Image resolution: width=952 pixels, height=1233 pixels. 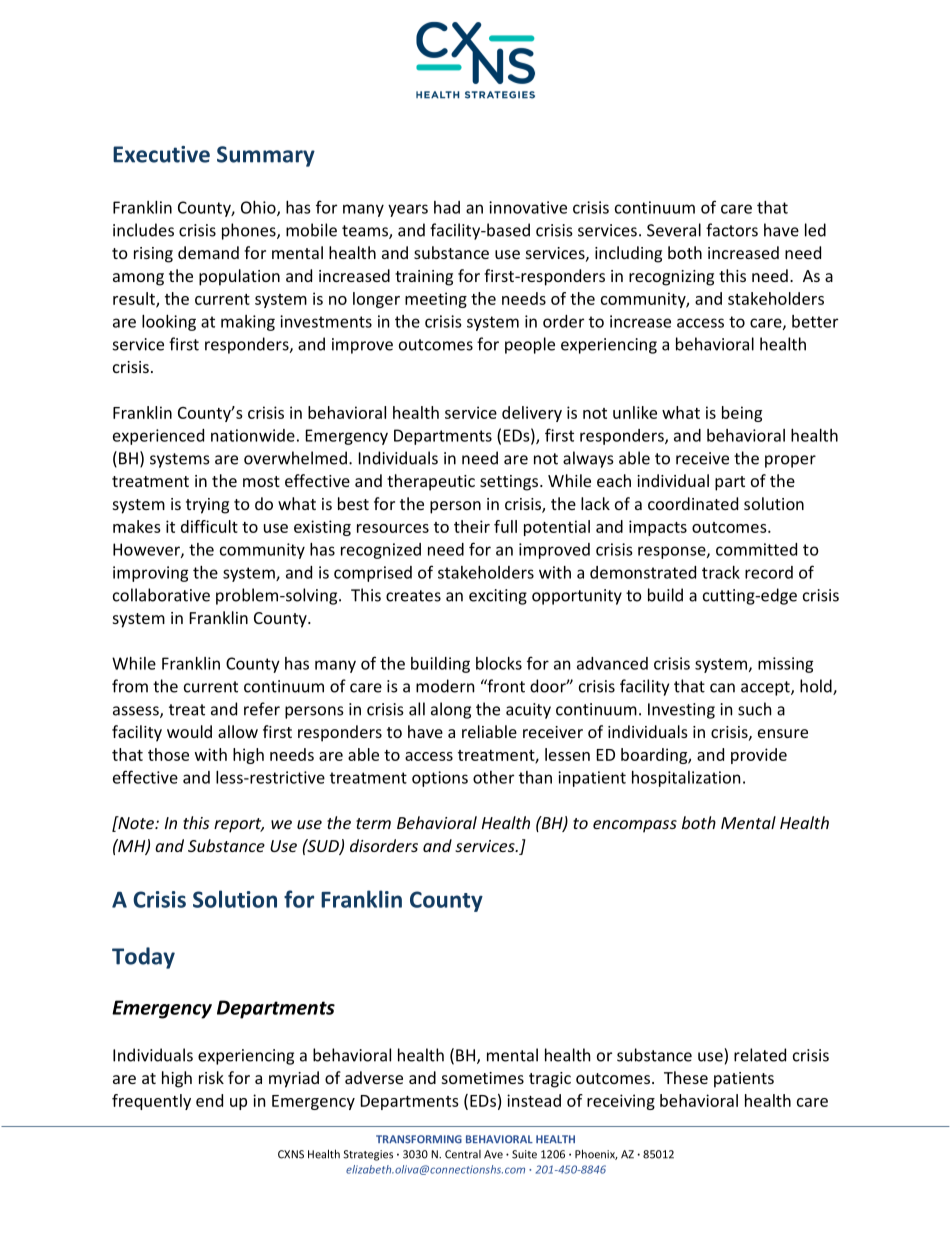 I want to click on had, so click(x=447, y=207).
